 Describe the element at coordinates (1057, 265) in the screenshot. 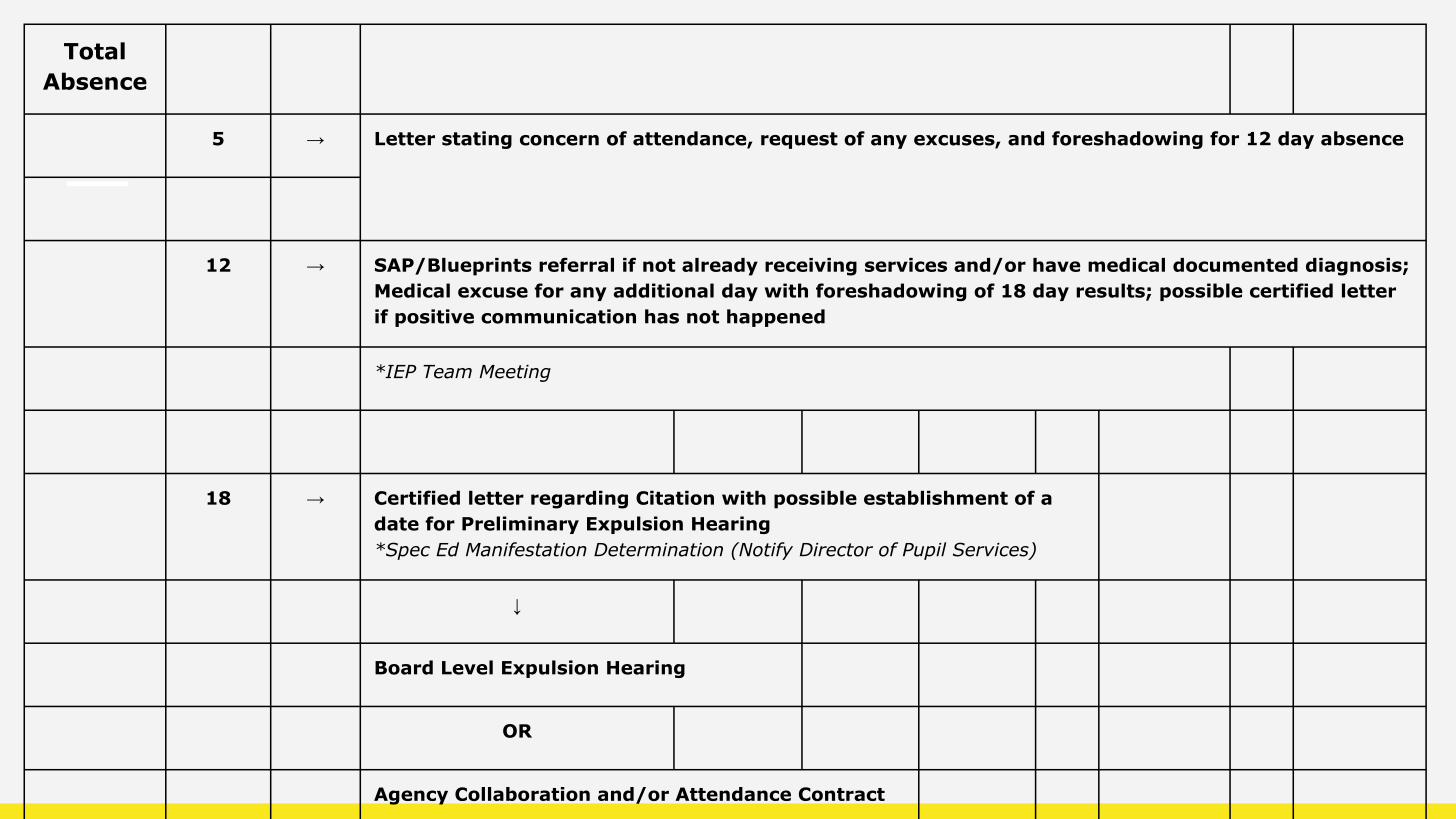

I see `have` at that location.
